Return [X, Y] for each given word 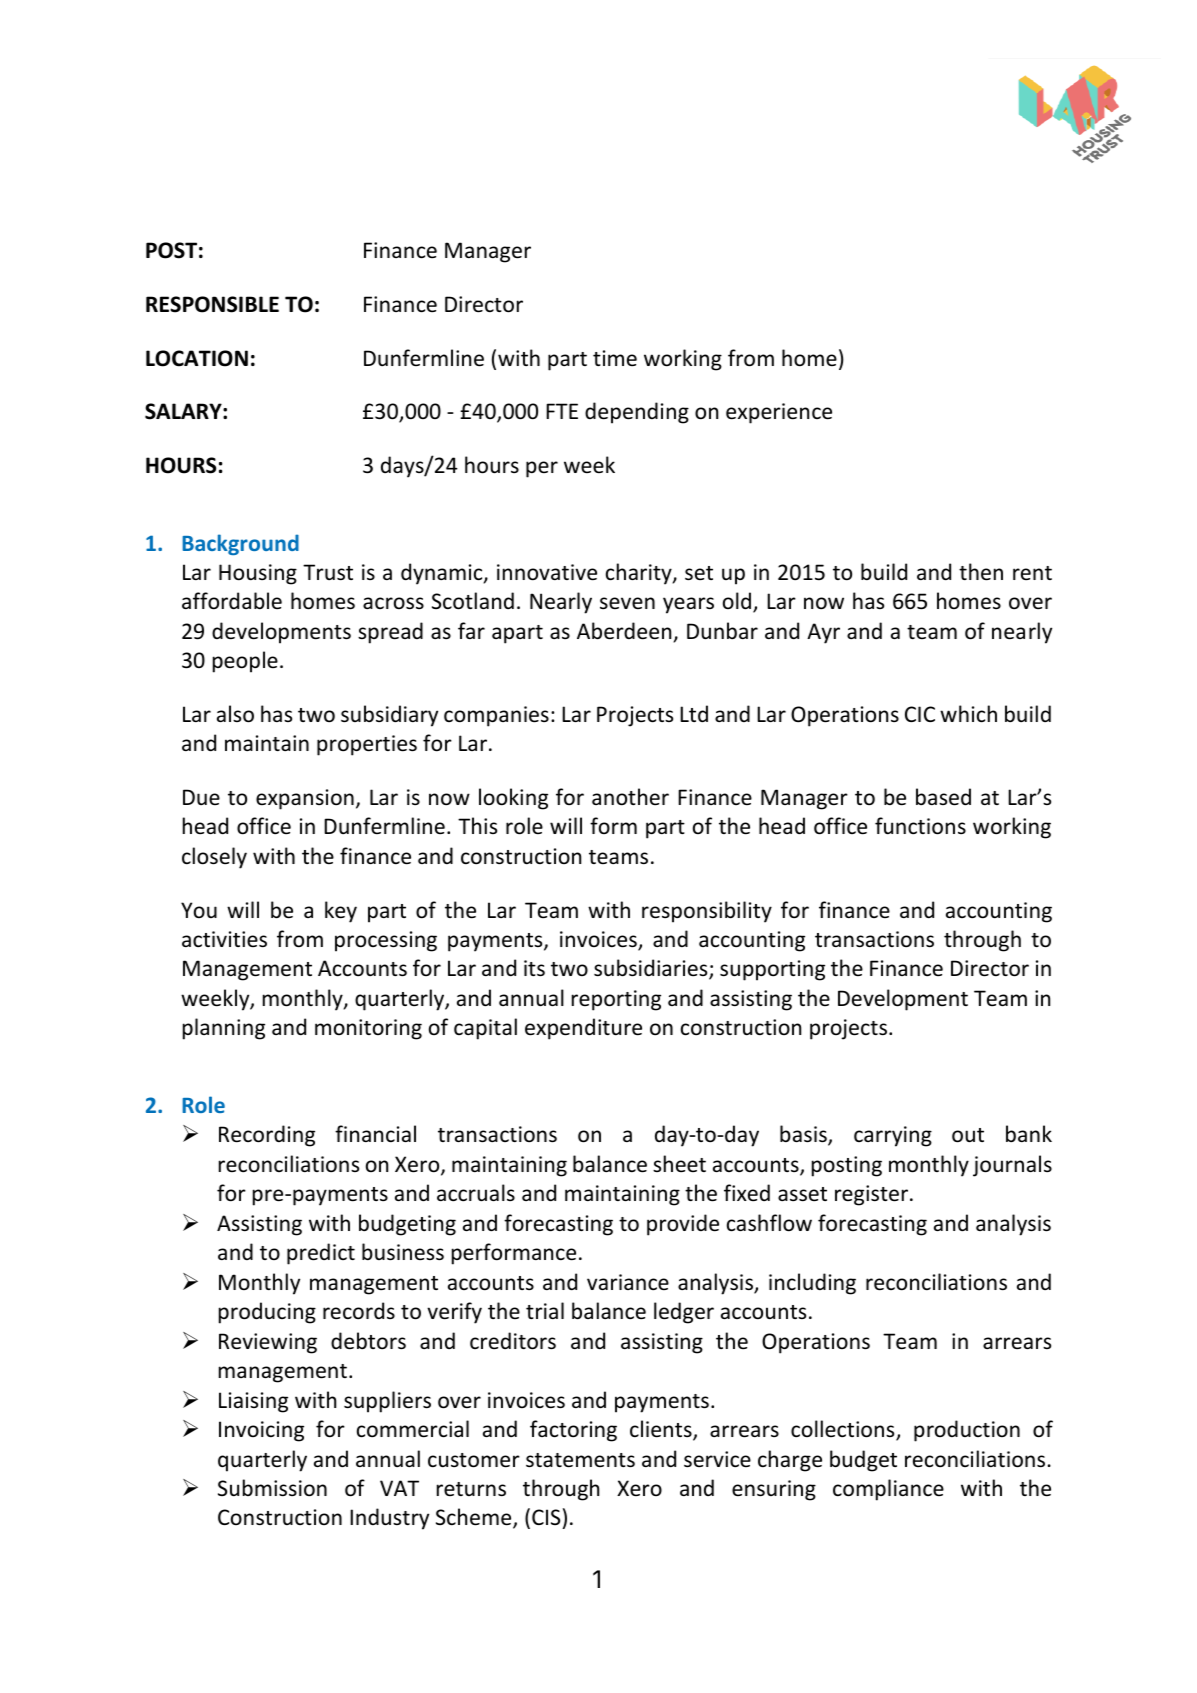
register [873, 1195]
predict [321, 1254]
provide [683, 1225]
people [245, 662]
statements [580, 1460]
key [341, 912]
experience [779, 413]
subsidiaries [652, 969]
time [615, 358]
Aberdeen [624, 631]
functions [920, 826]
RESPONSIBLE [212, 304]
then [981, 572]
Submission [272, 1488]
